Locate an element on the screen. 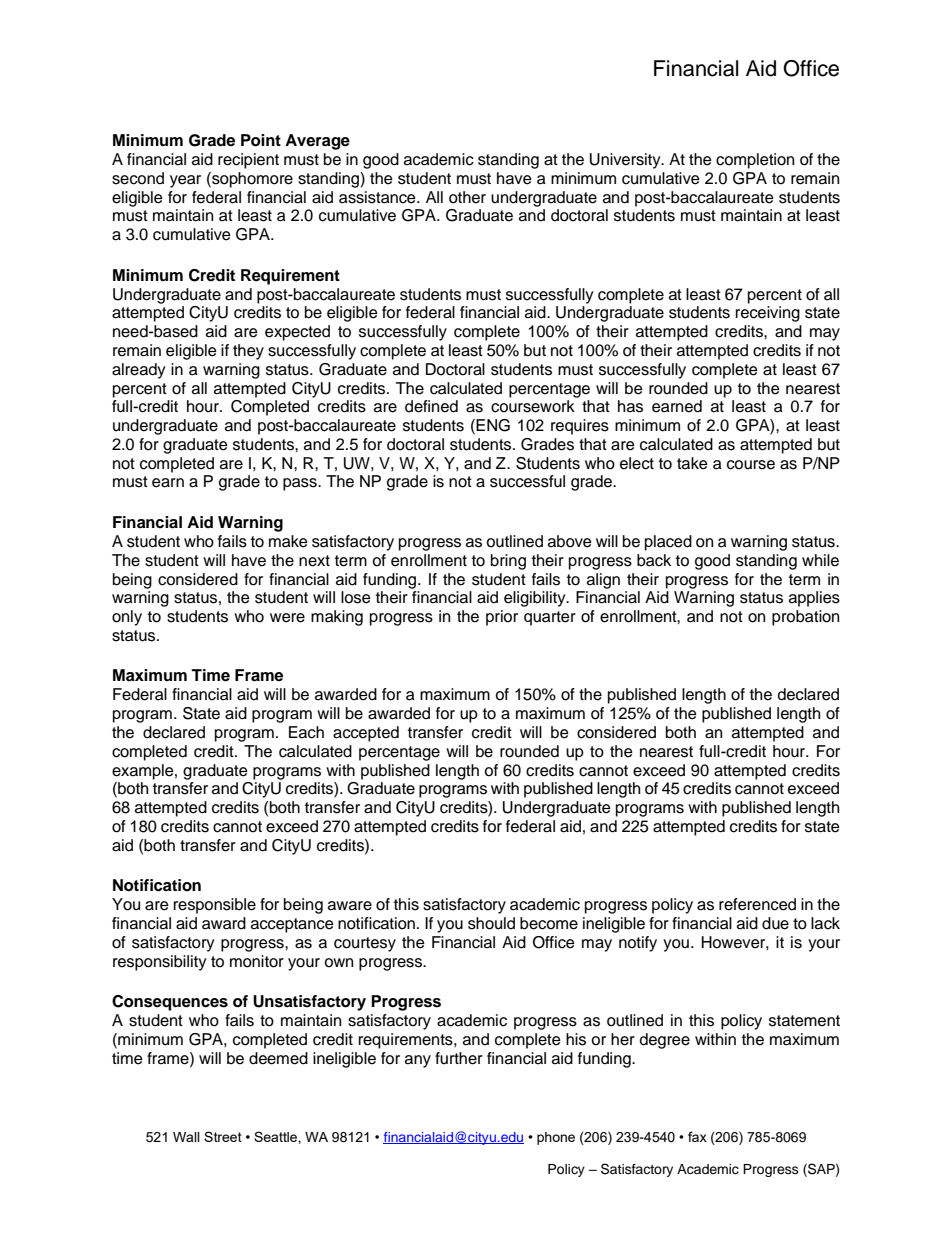 This screenshot has height=1233, width=952. they is located at coordinates (248, 352).
